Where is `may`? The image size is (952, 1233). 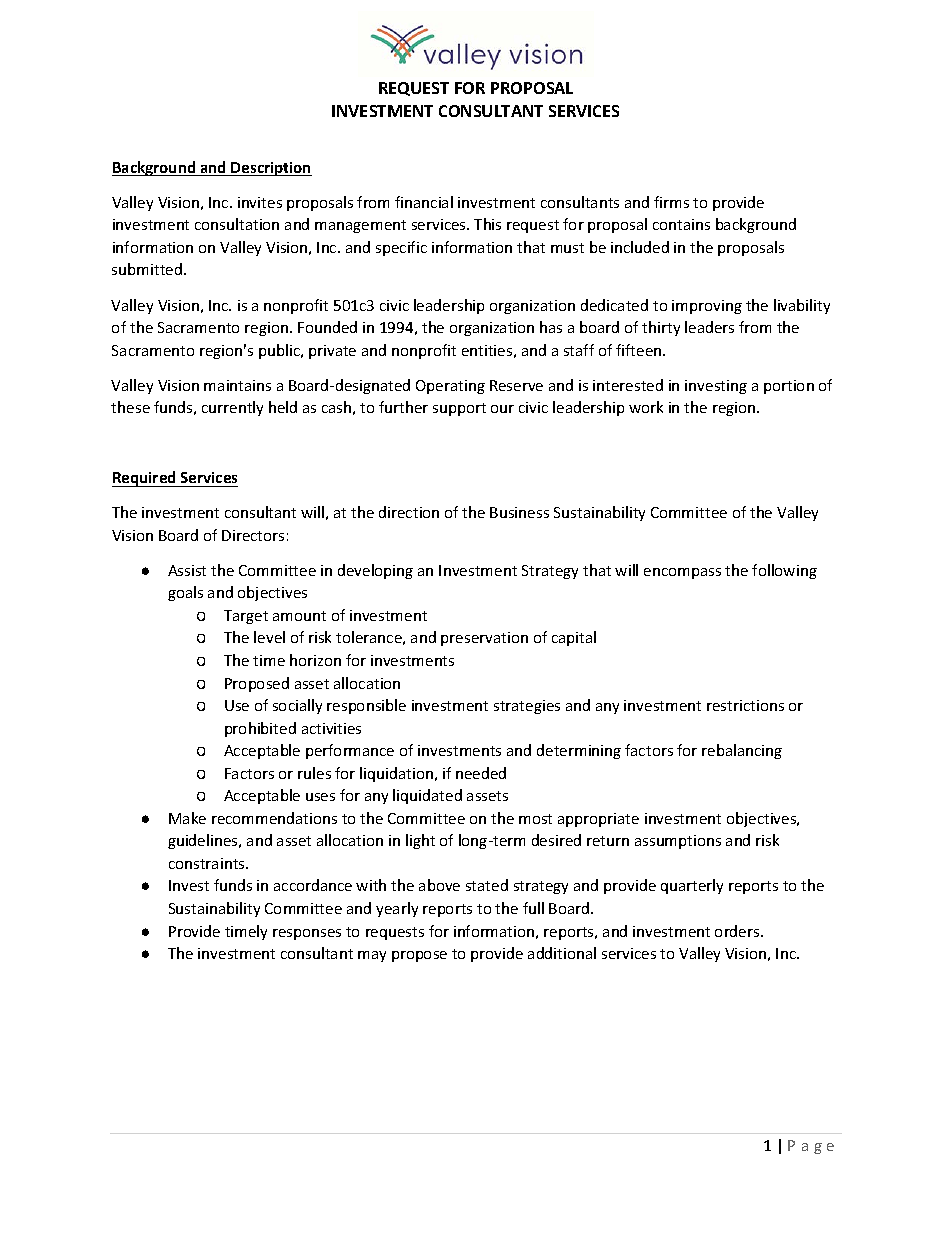 may is located at coordinates (372, 956).
